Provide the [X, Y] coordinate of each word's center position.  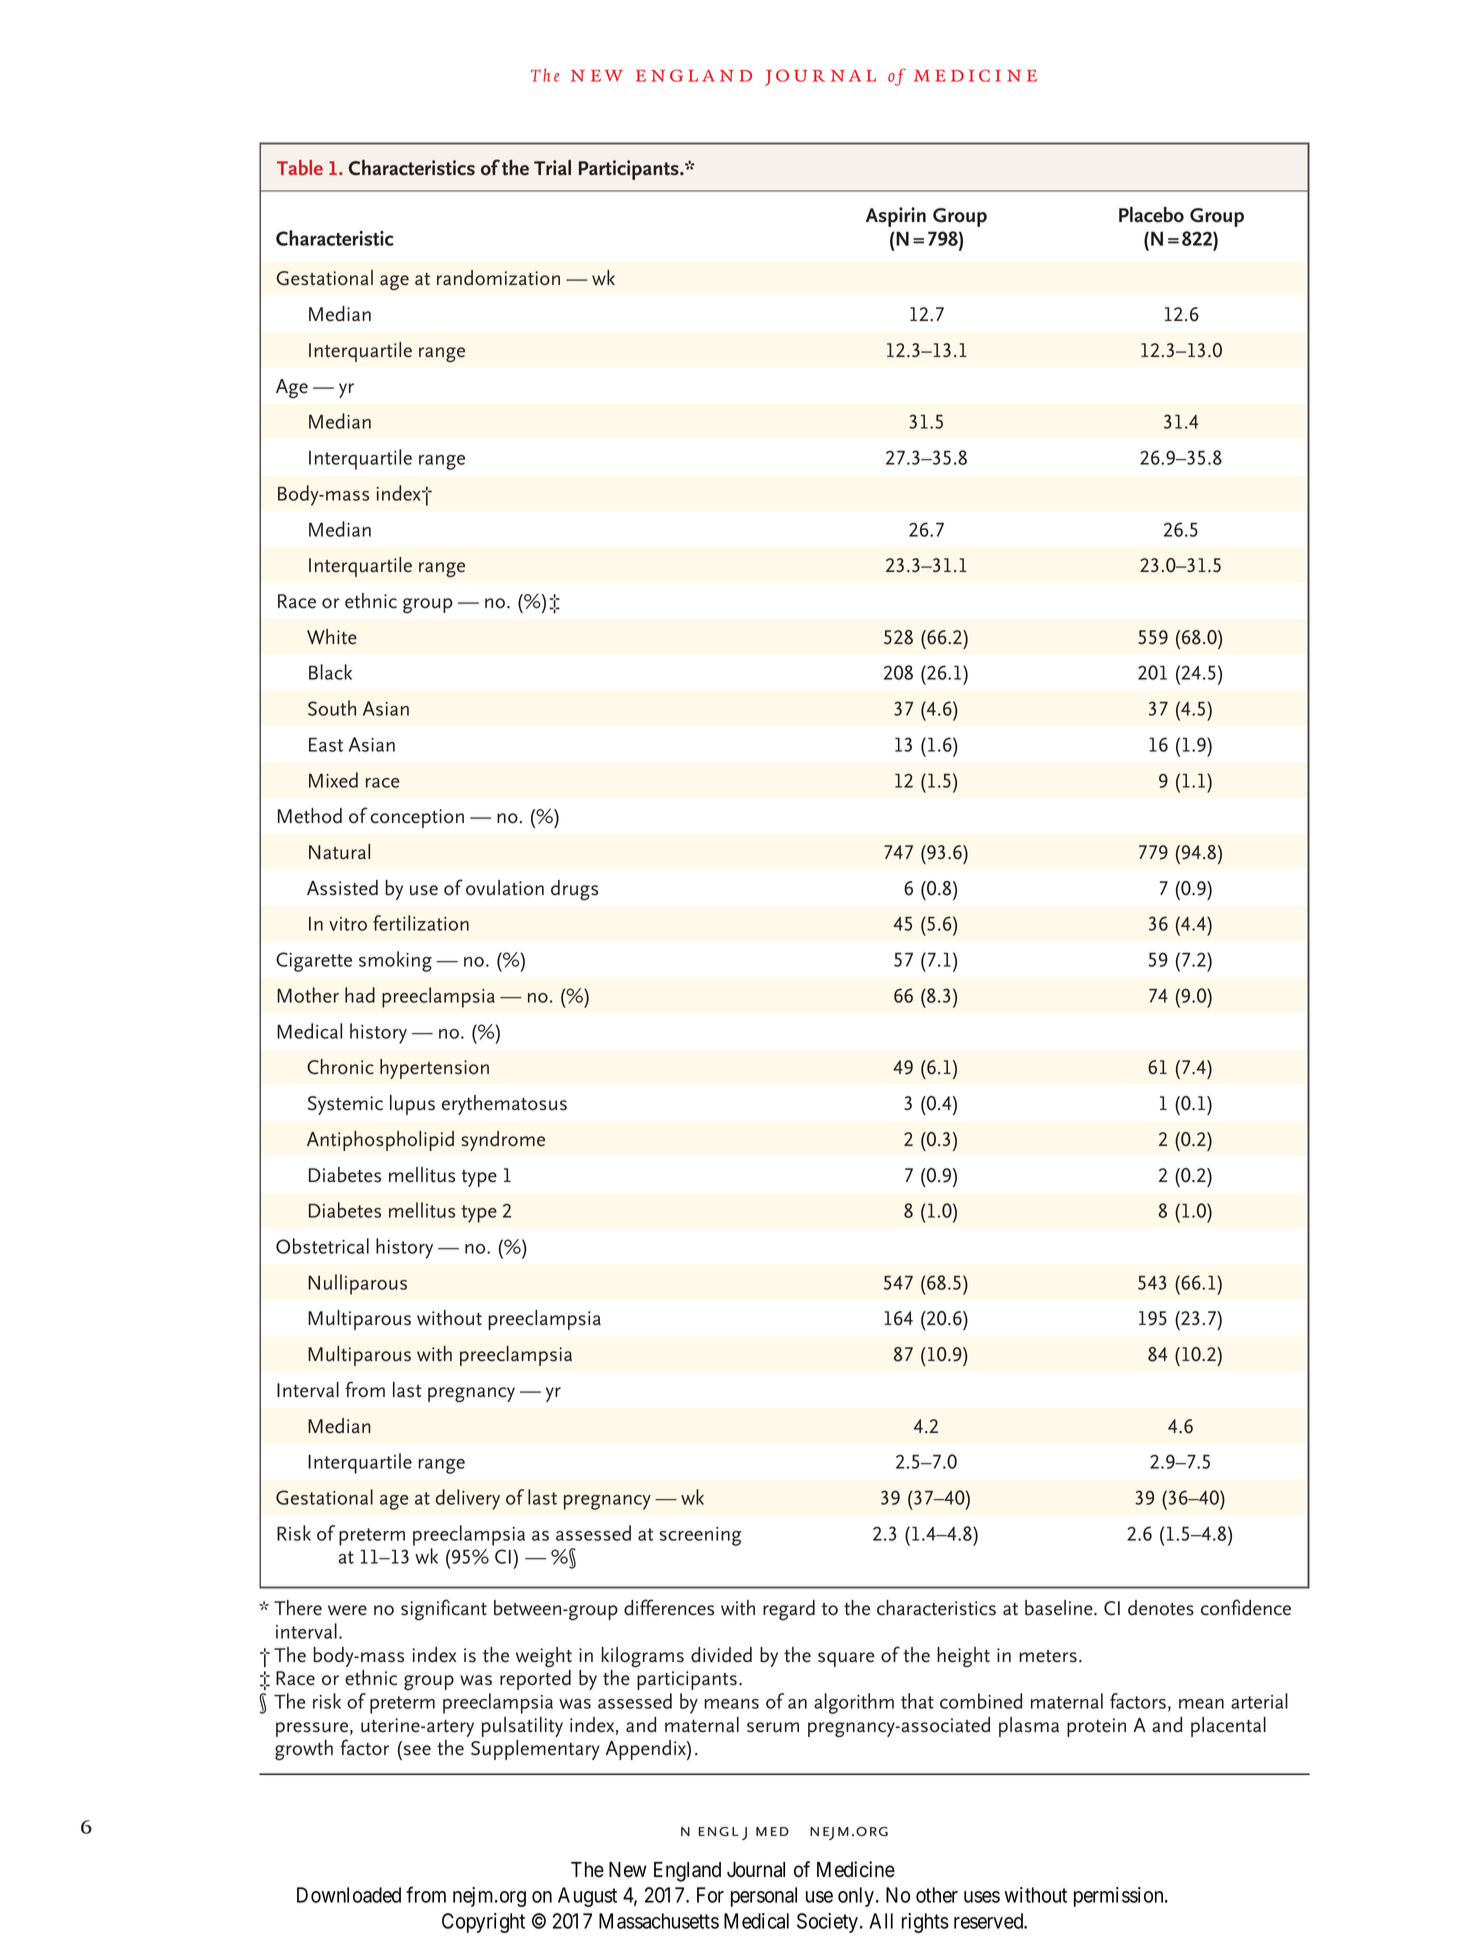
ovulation [505, 888]
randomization [498, 278]
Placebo [1151, 215]
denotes [1161, 1608]
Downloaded [349, 1895]
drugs [574, 890]
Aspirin [896, 217]
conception [417, 818]
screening [701, 1536]
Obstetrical [322, 1246]
